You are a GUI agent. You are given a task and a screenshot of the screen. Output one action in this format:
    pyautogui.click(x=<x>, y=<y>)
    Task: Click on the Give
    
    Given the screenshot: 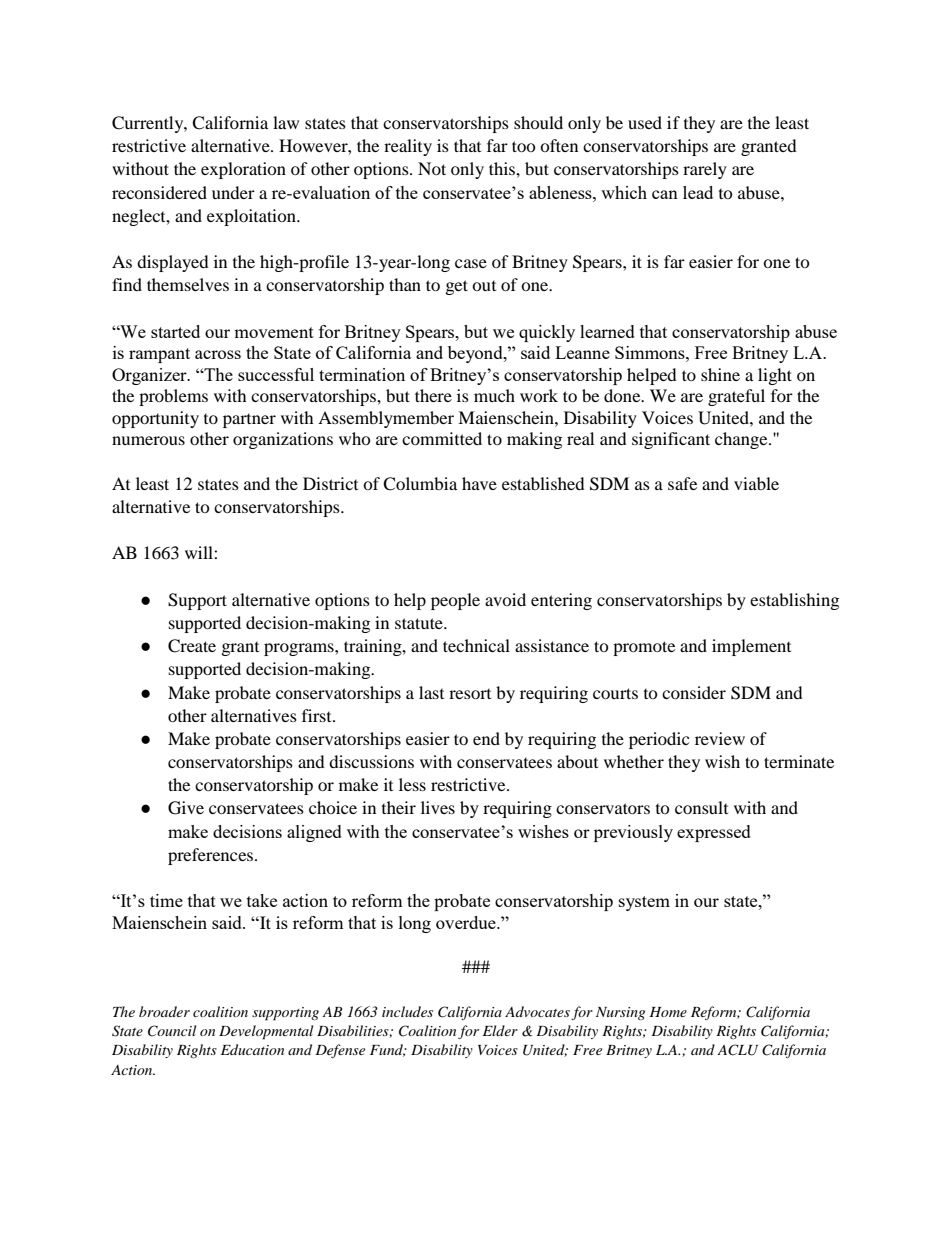 What is the action you would take?
    pyautogui.click(x=186, y=808)
